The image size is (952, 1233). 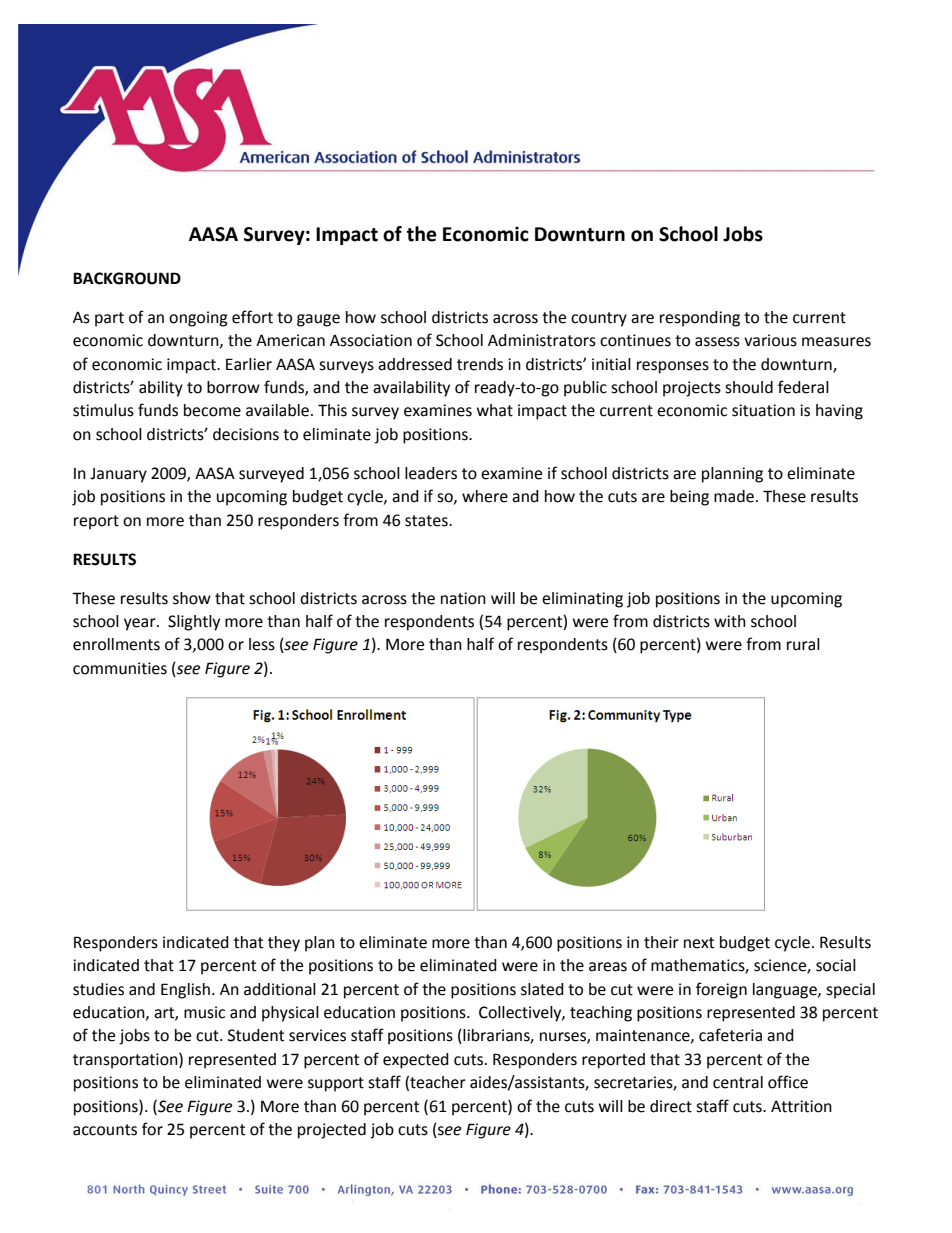 What do you see at coordinates (198, 319) in the image?
I see `ongoing` at bounding box center [198, 319].
